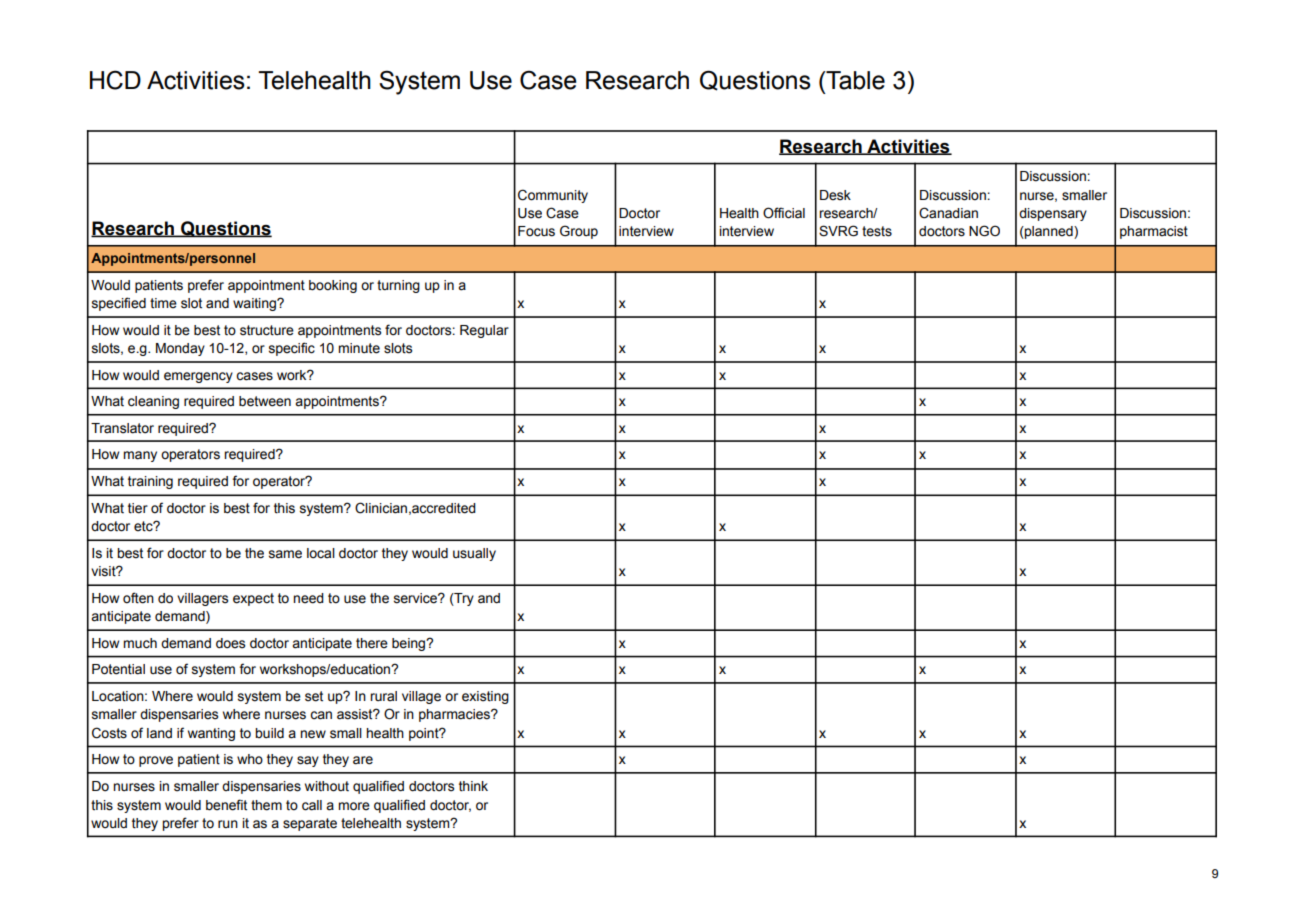 The height and width of the screenshot is (924, 1307). Describe the element at coordinates (473, 786) in the screenshot. I see `think` at that location.
